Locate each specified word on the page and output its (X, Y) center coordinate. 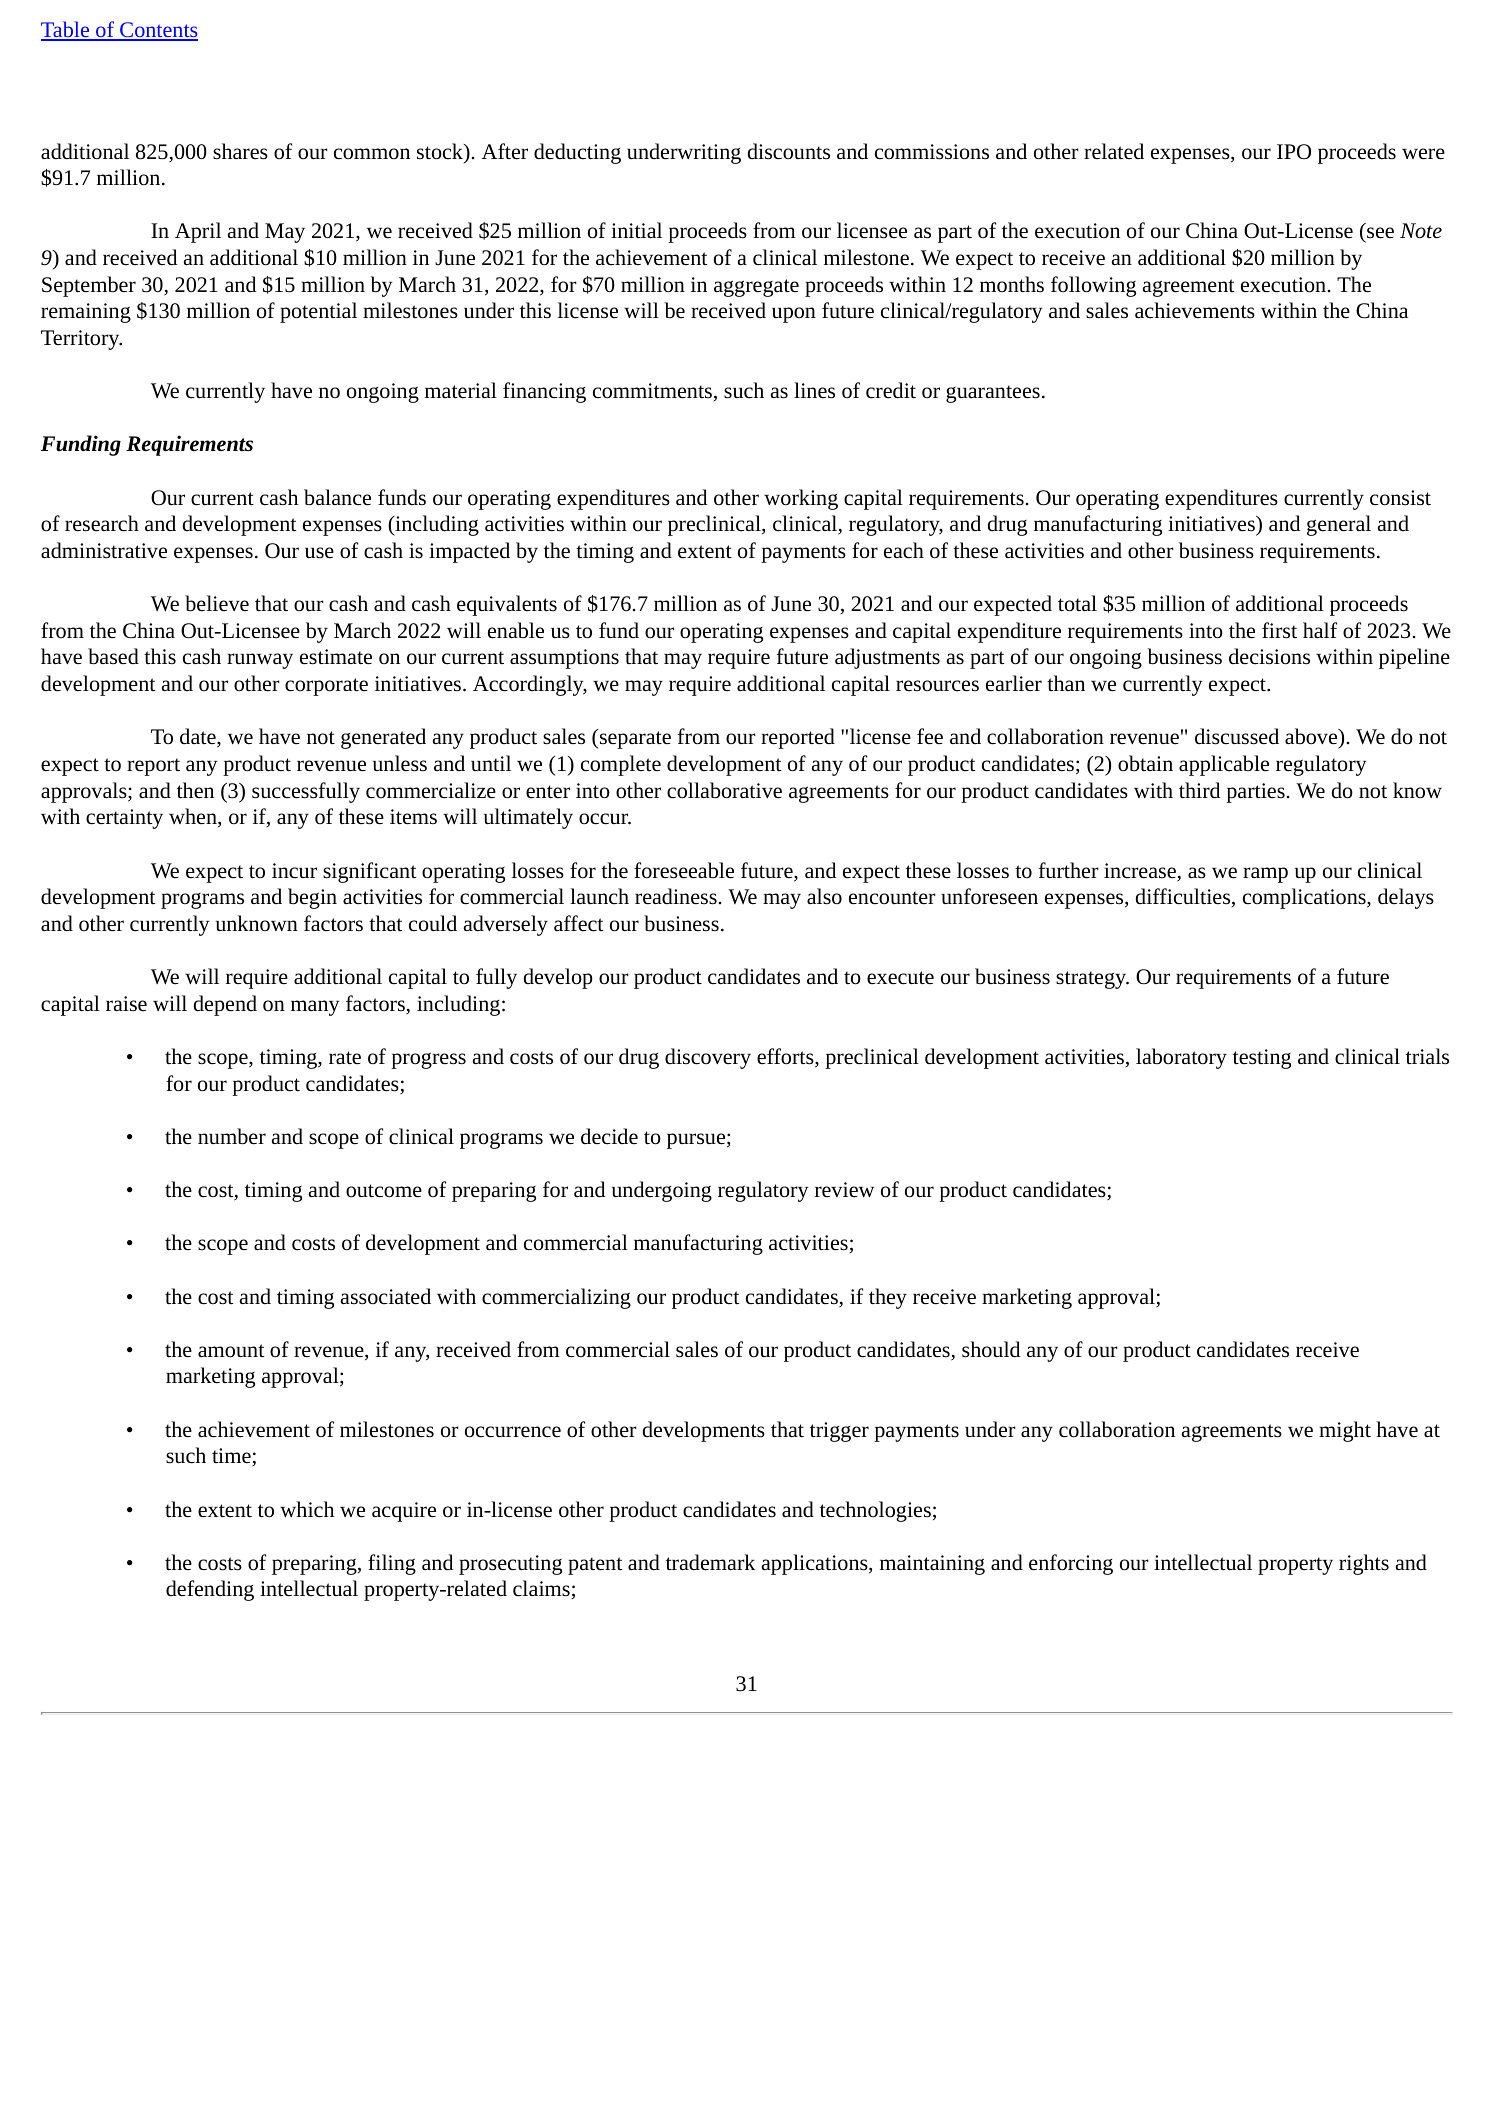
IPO (1294, 151)
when (194, 817)
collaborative (724, 790)
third (1199, 790)
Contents (158, 31)
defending (210, 1590)
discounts (789, 151)
